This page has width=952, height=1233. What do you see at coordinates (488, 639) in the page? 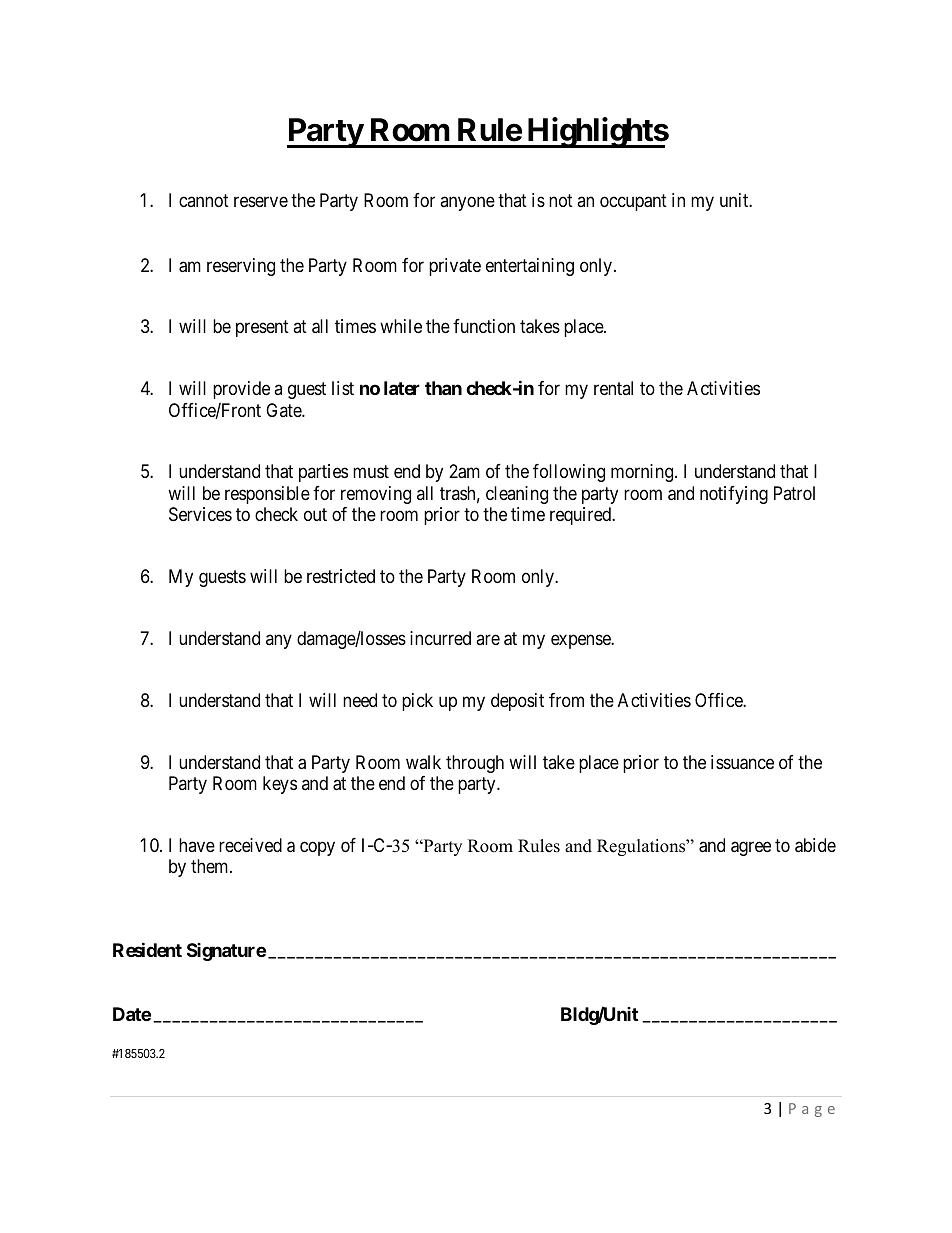
I see `are` at bounding box center [488, 639].
